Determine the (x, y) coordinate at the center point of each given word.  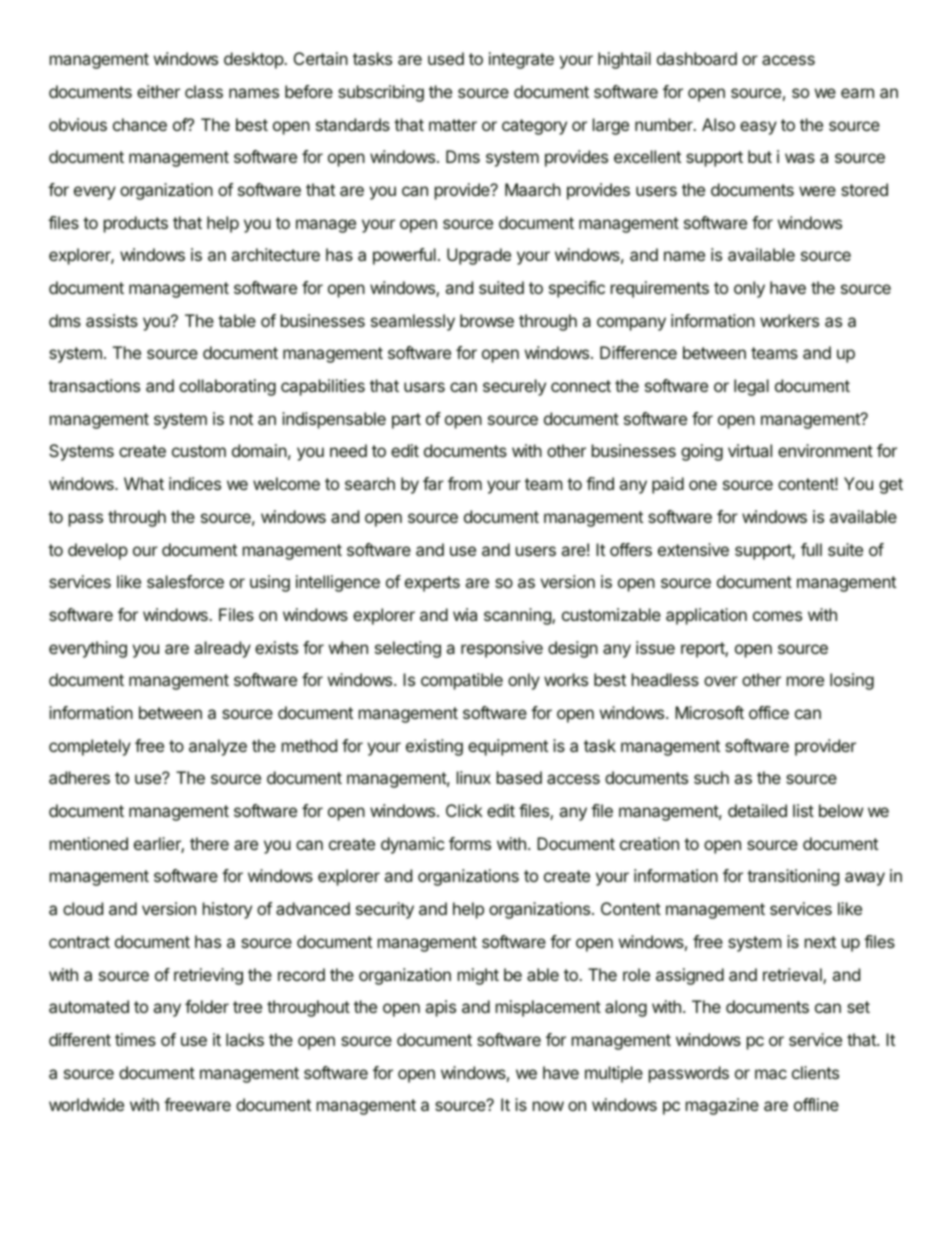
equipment (508, 747)
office (769, 712)
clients (815, 1072)
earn (857, 93)
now (548, 1106)
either (158, 91)
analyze (218, 747)
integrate (521, 60)
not (241, 419)
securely (514, 387)
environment (825, 450)
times (135, 1039)
